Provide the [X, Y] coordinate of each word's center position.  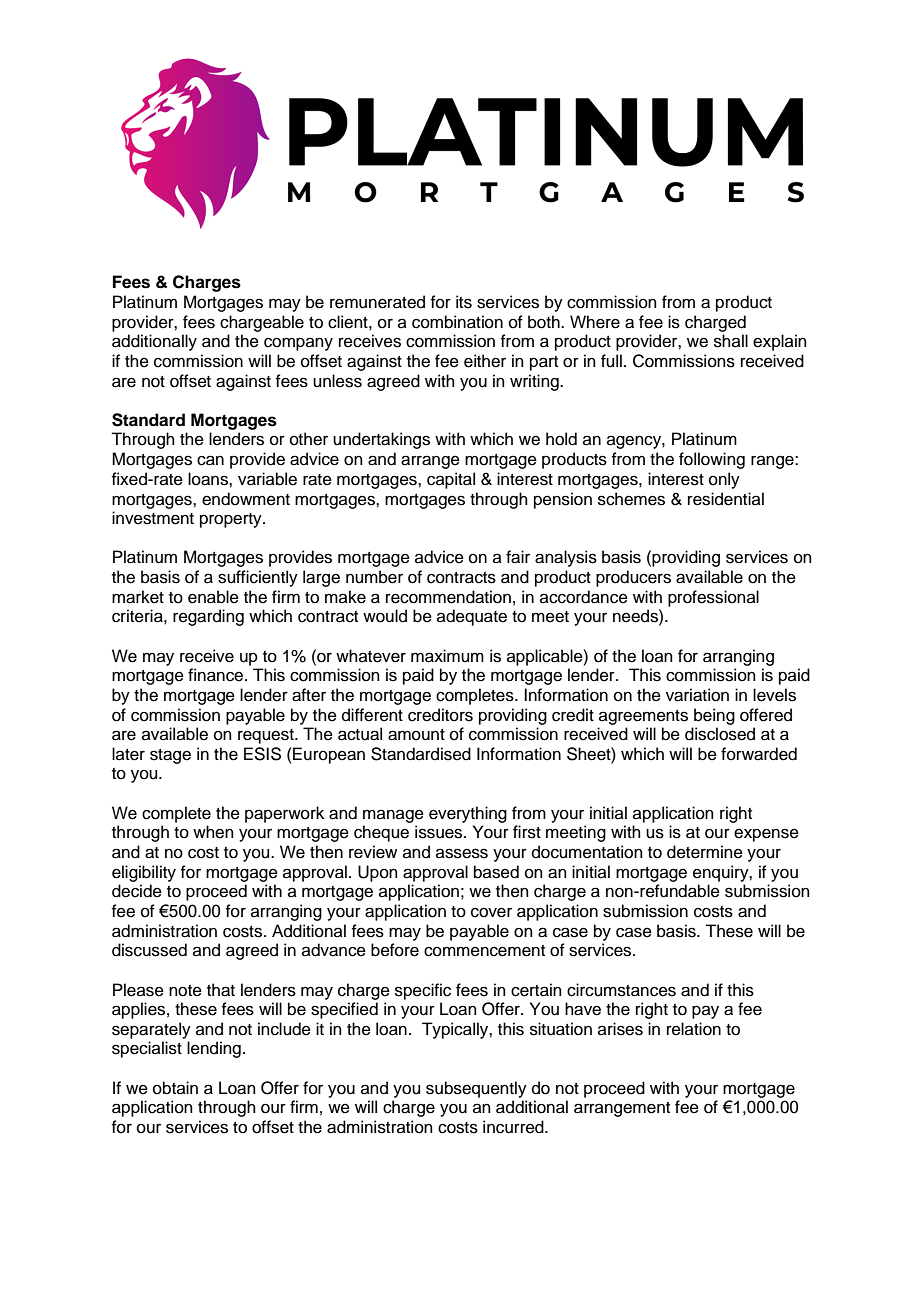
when [213, 832]
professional [713, 598]
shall [731, 341]
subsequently [476, 1089]
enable [213, 597]
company [298, 344]
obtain [175, 1088]
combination [457, 322]
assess [462, 853]
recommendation [448, 597]
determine [705, 852]
